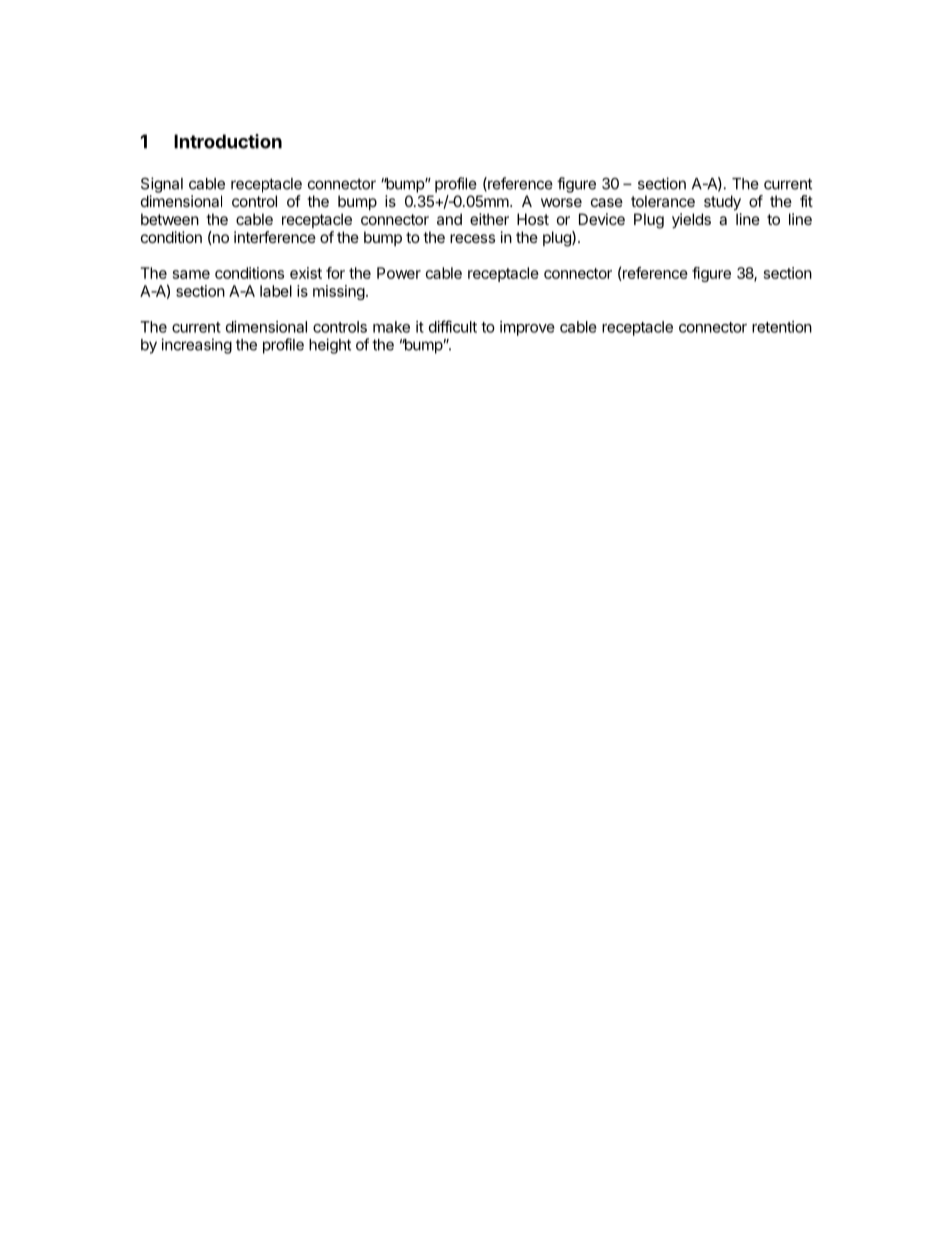  Describe the element at coordinates (275, 237) in the page. I see `interference` at that location.
